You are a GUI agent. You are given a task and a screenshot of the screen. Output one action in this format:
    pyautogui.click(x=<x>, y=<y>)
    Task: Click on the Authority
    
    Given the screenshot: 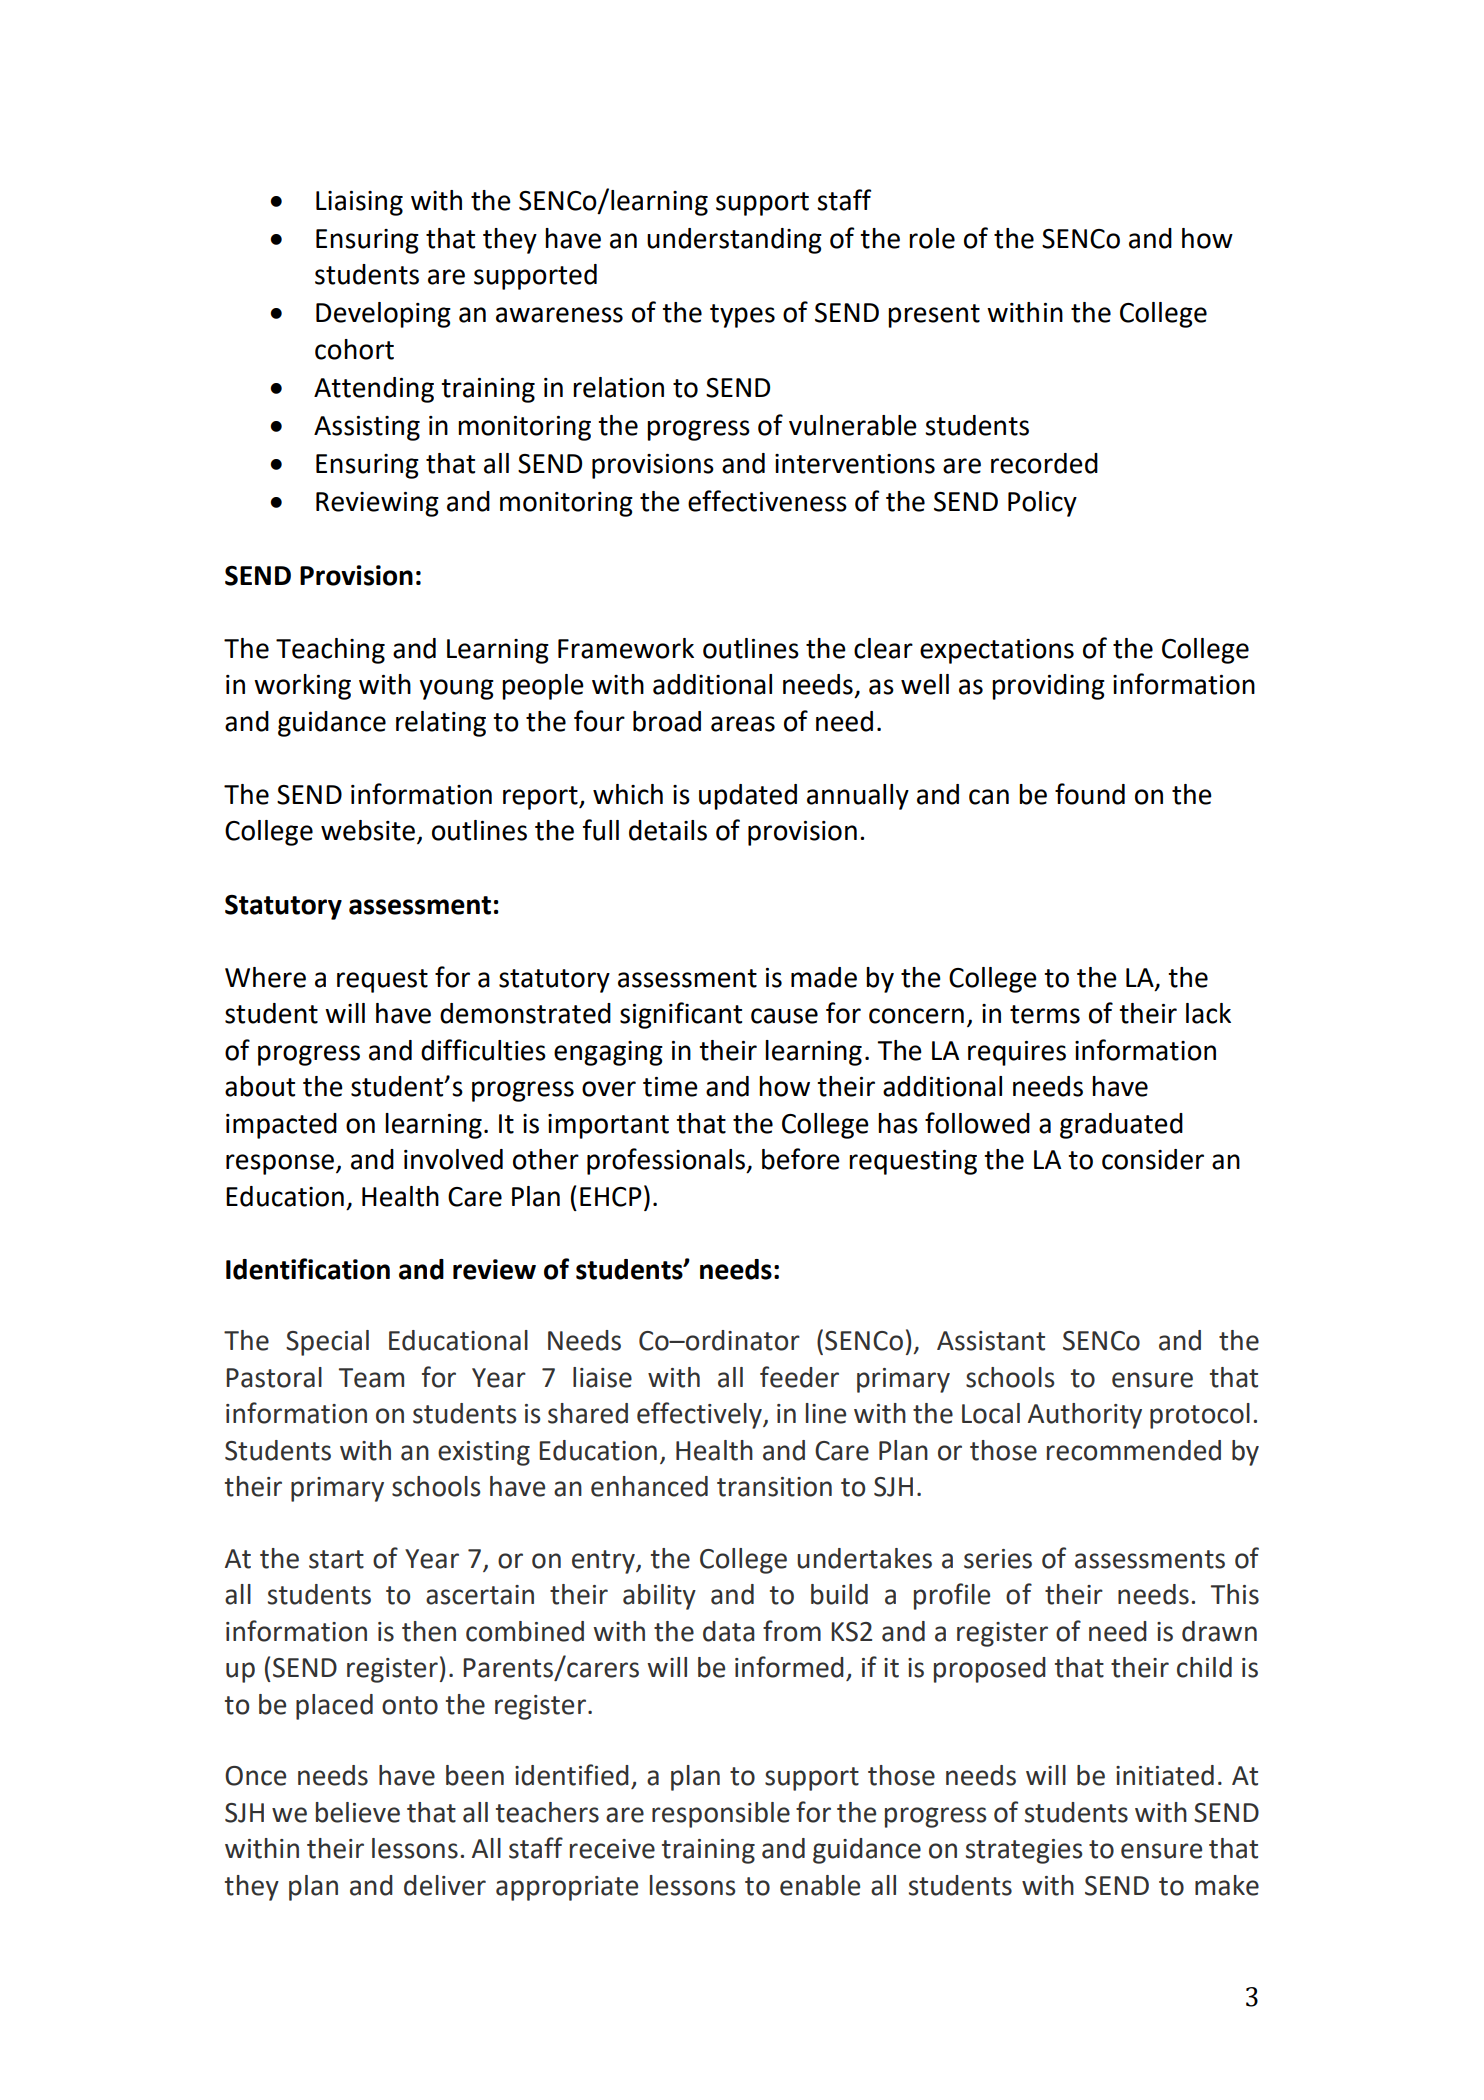 What is the action you would take?
    pyautogui.click(x=1085, y=1416)
